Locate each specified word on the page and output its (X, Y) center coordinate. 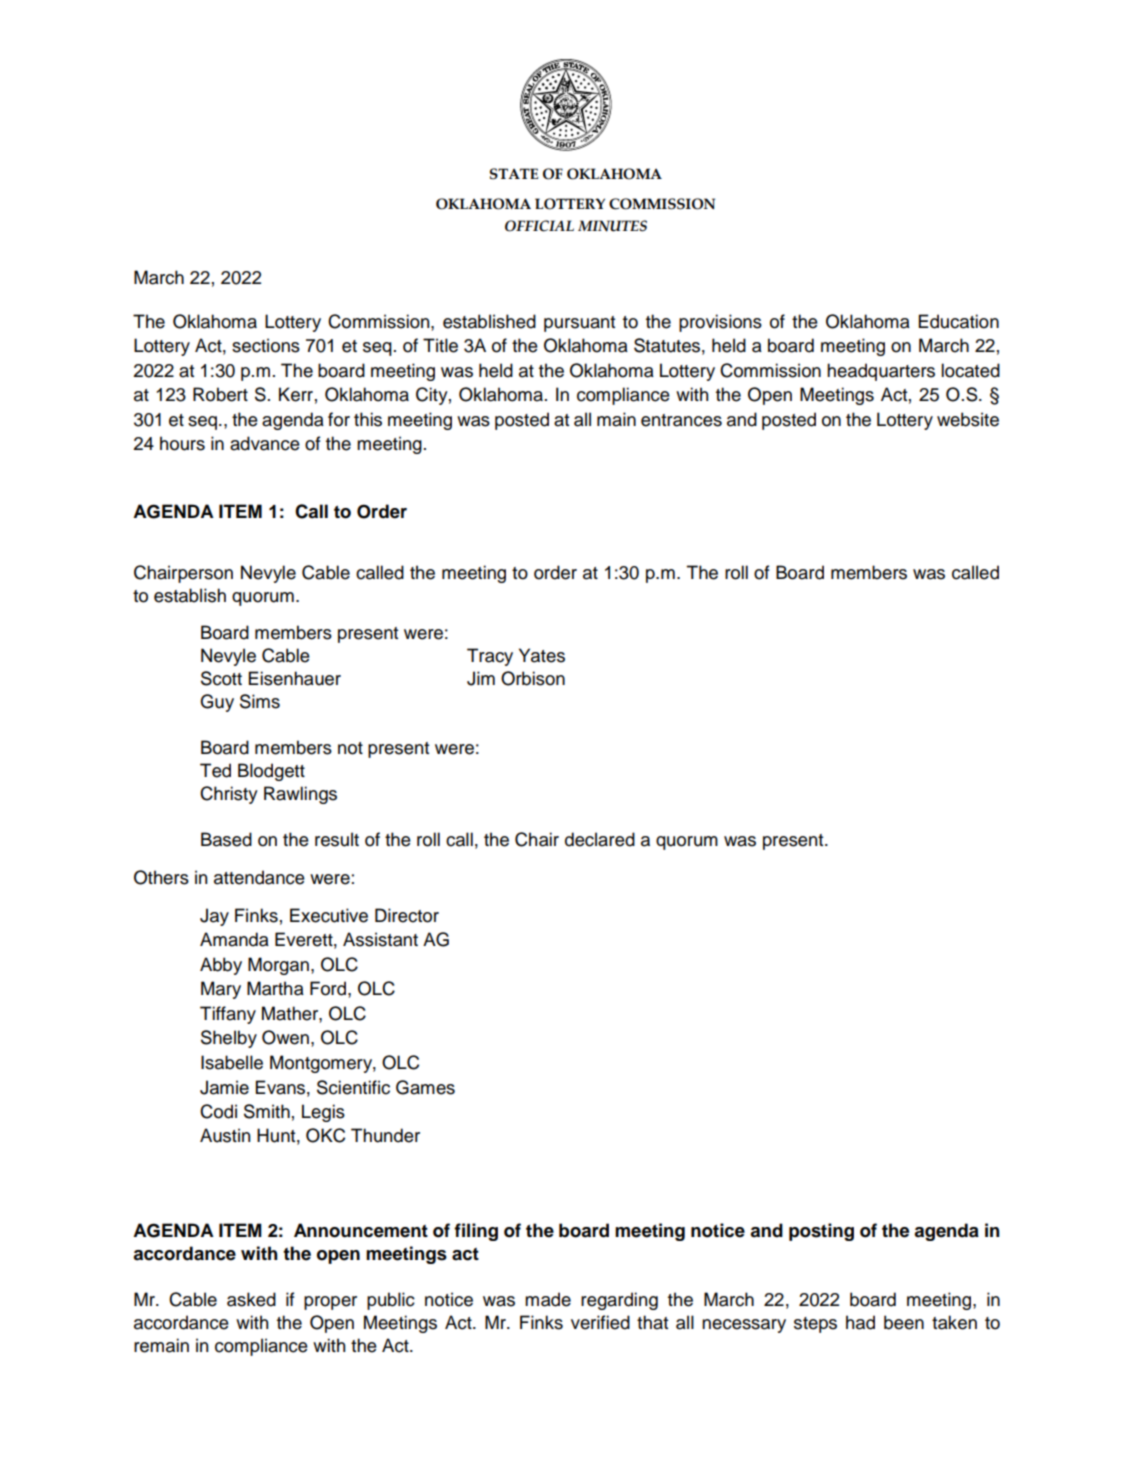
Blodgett (271, 772)
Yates (542, 655)
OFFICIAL (539, 226)
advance (265, 443)
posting (821, 1232)
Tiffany (228, 1015)
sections (266, 345)
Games (425, 1087)
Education (959, 321)
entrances (681, 420)
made (548, 1299)
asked (251, 1299)
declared (600, 839)
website (968, 419)
